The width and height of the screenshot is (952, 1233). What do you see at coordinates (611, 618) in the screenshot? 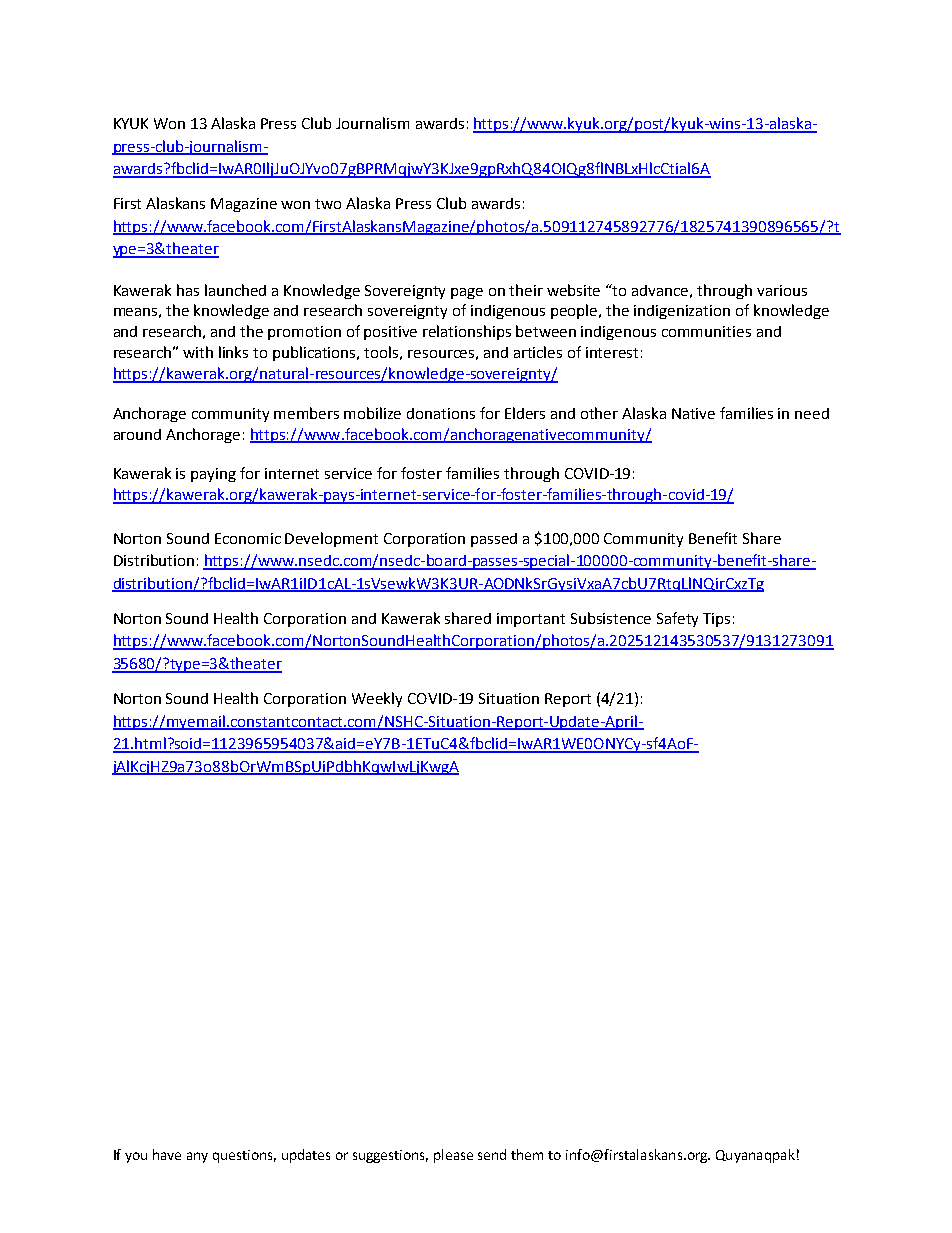
I see `Subsistence` at bounding box center [611, 618].
